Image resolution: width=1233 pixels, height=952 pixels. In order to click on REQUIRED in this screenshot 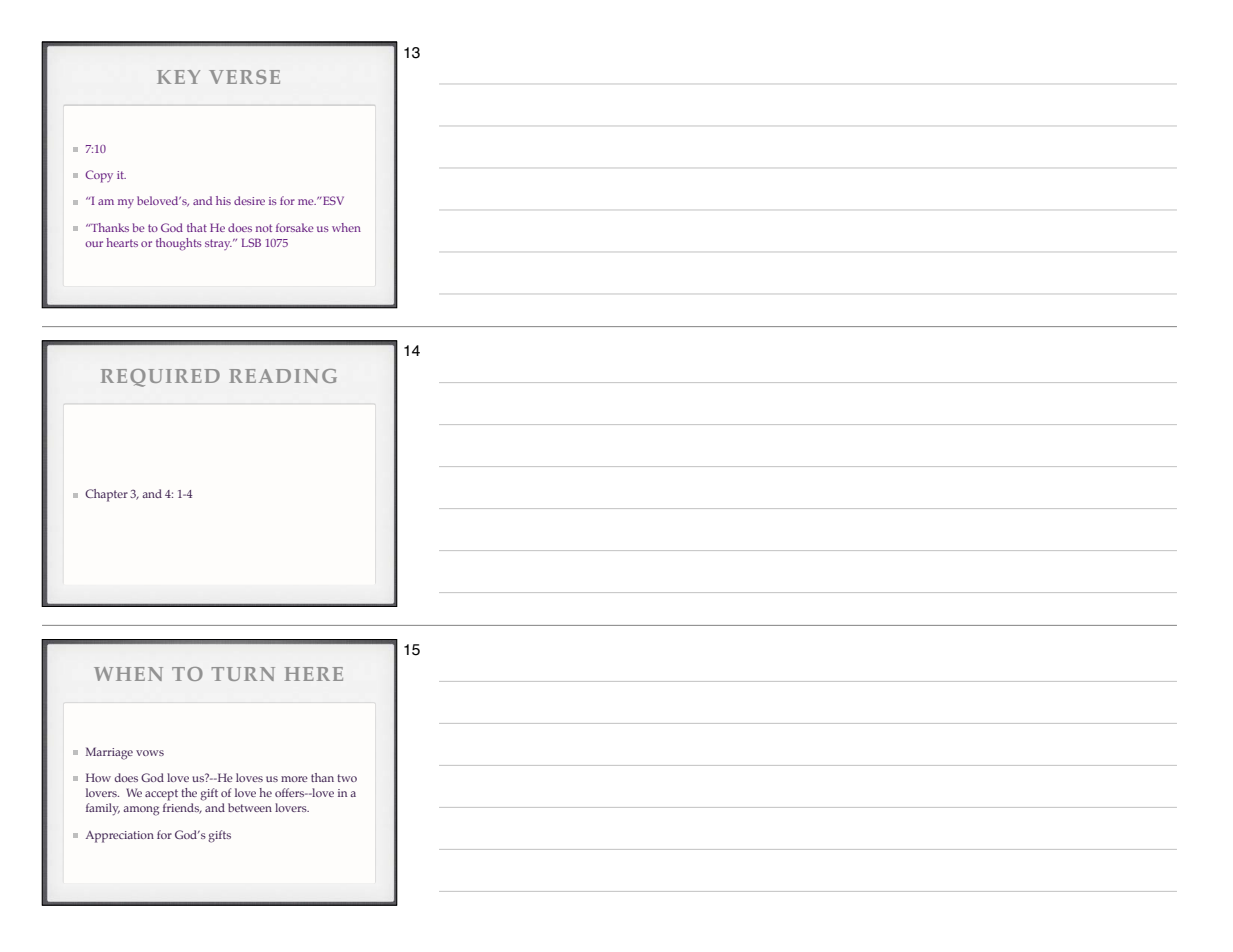, I will do `click(160, 378)`.
